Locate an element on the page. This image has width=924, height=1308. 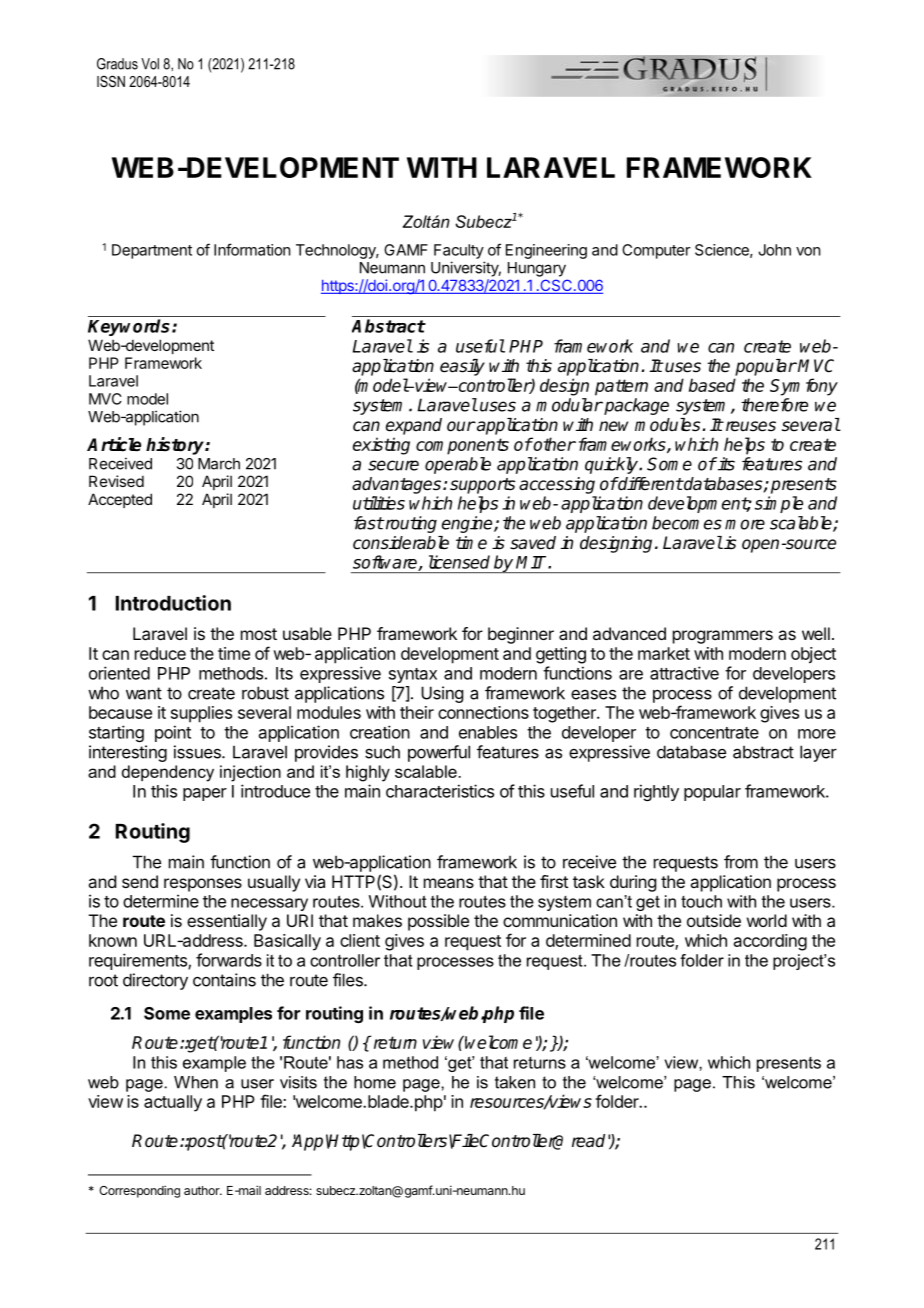
Vol is located at coordinates (150, 64).
